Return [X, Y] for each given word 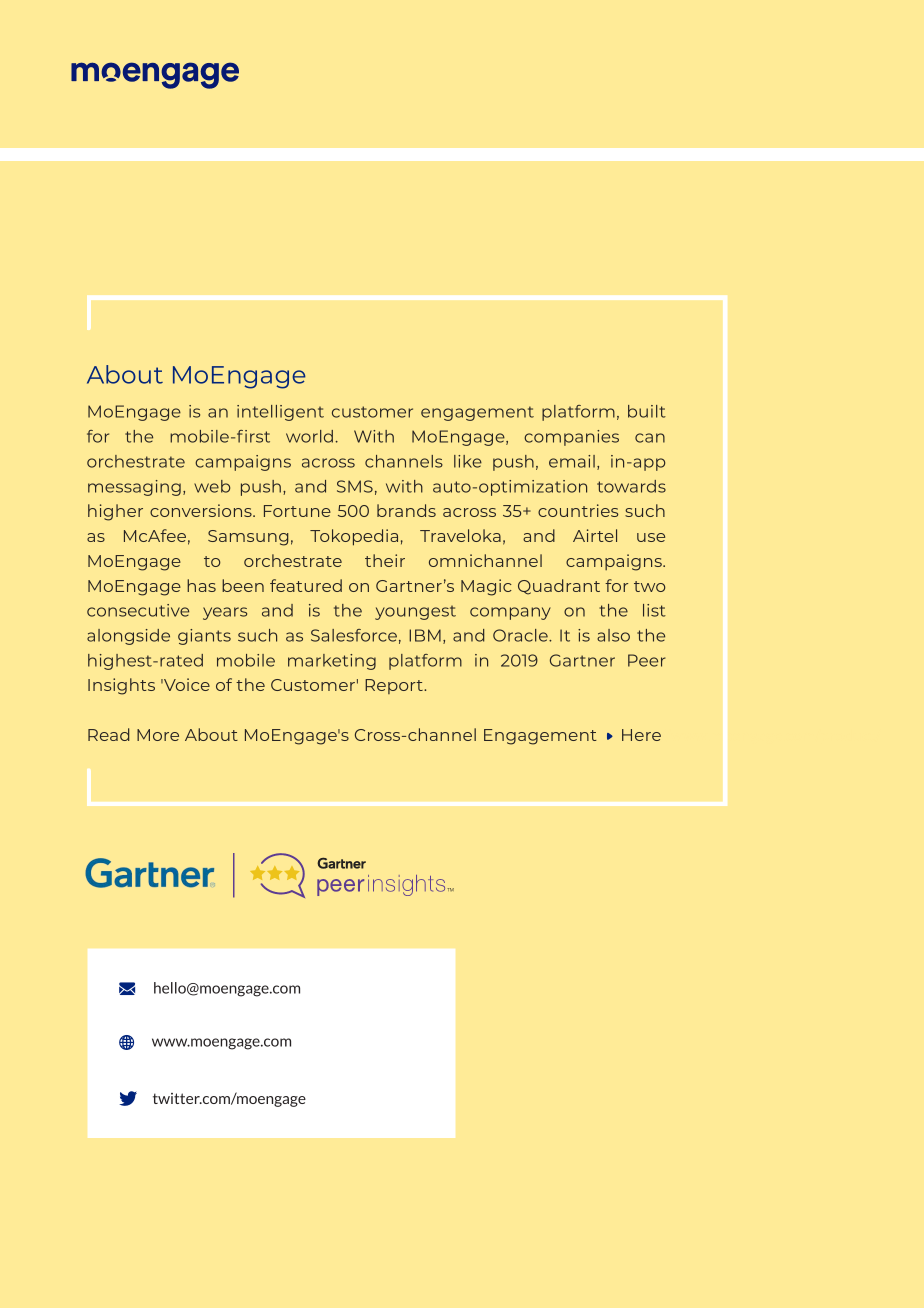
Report [395, 686]
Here [641, 735]
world [309, 436]
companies [571, 438]
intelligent [280, 413]
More [158, 735]
